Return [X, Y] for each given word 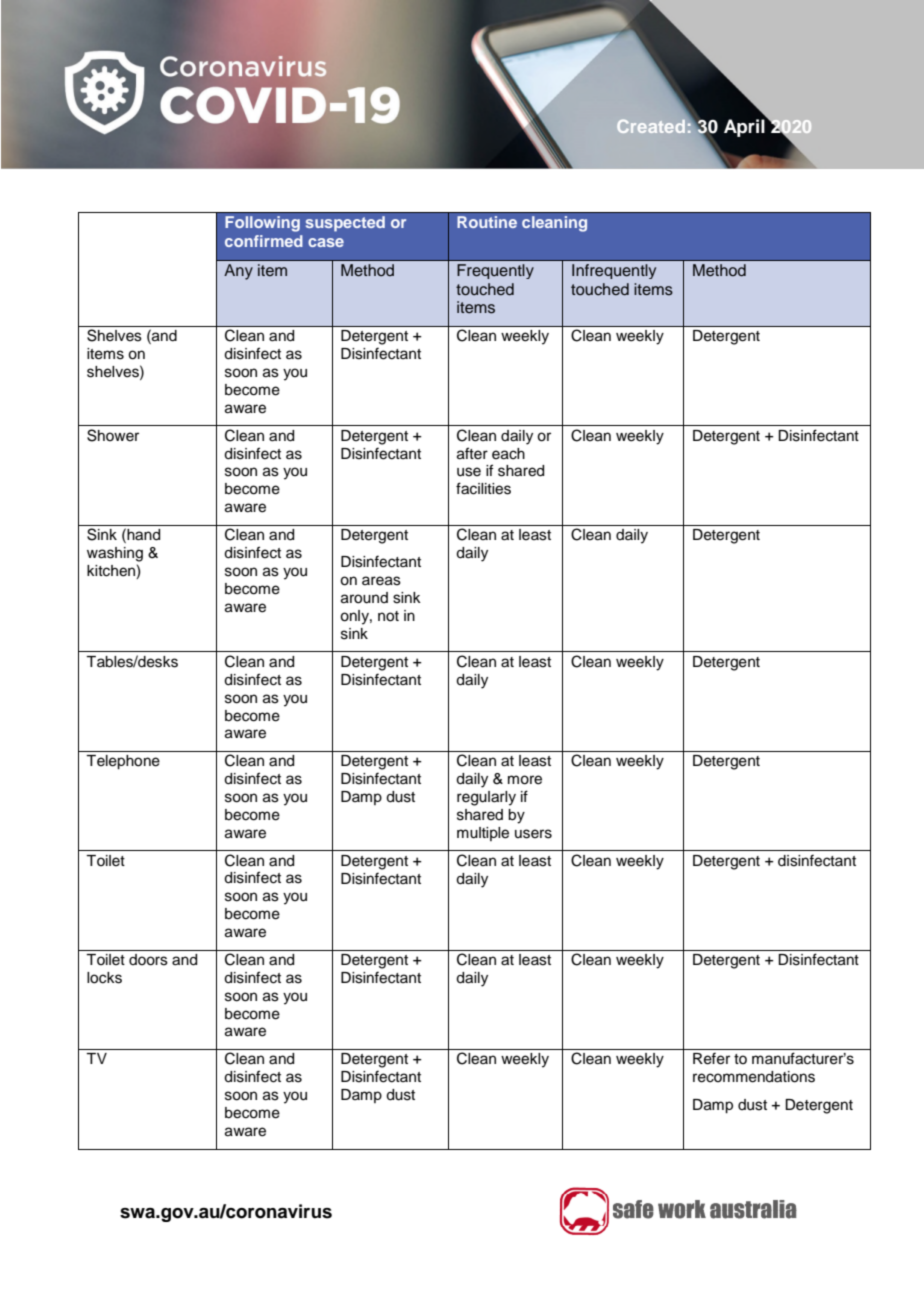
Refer [711, 1058]
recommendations [754, 1077]
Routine [487, 222]
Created [651, 126]
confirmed [264, 241]
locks [104, 978]
